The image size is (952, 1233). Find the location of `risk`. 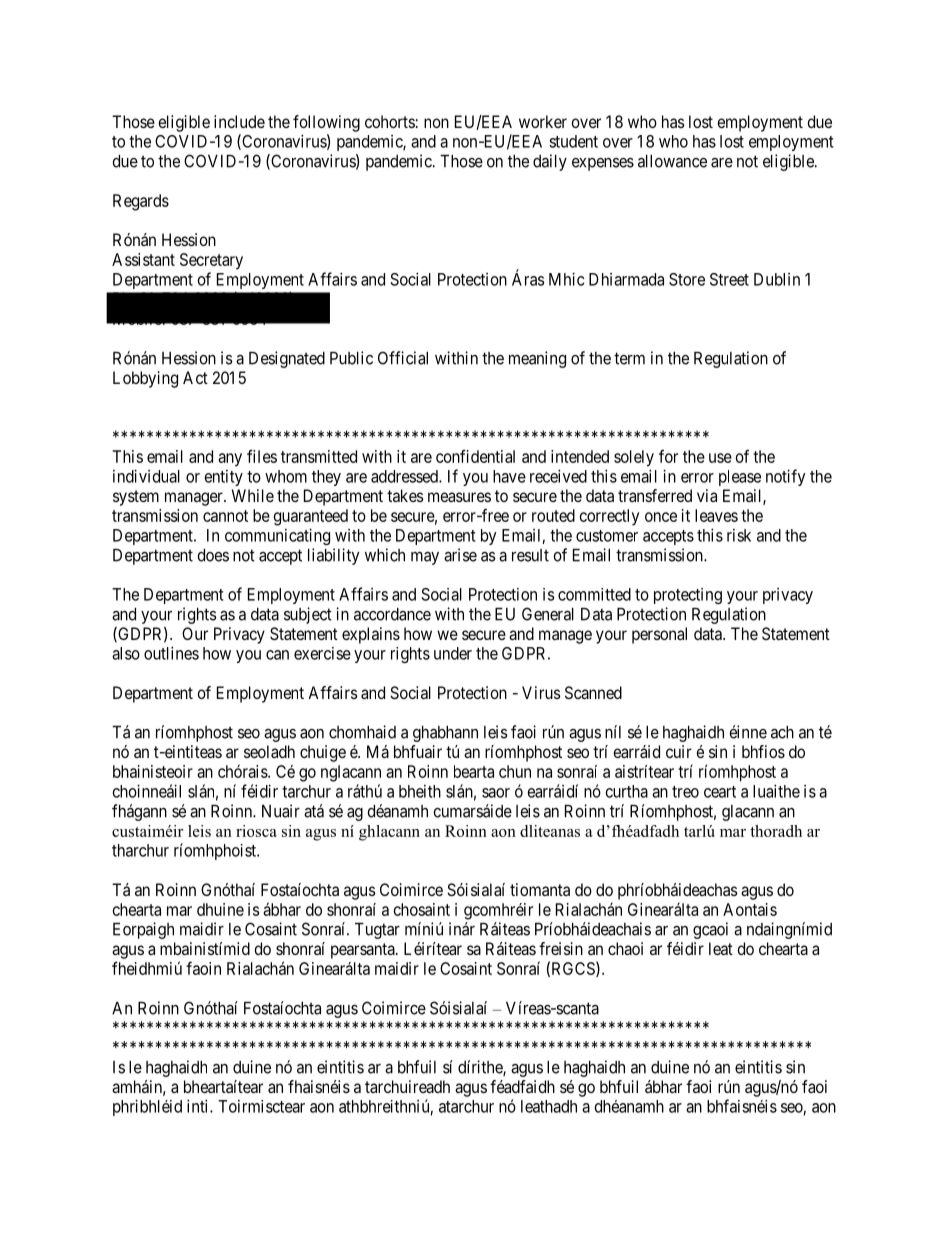

risk is located at coordinates (739, 535).
